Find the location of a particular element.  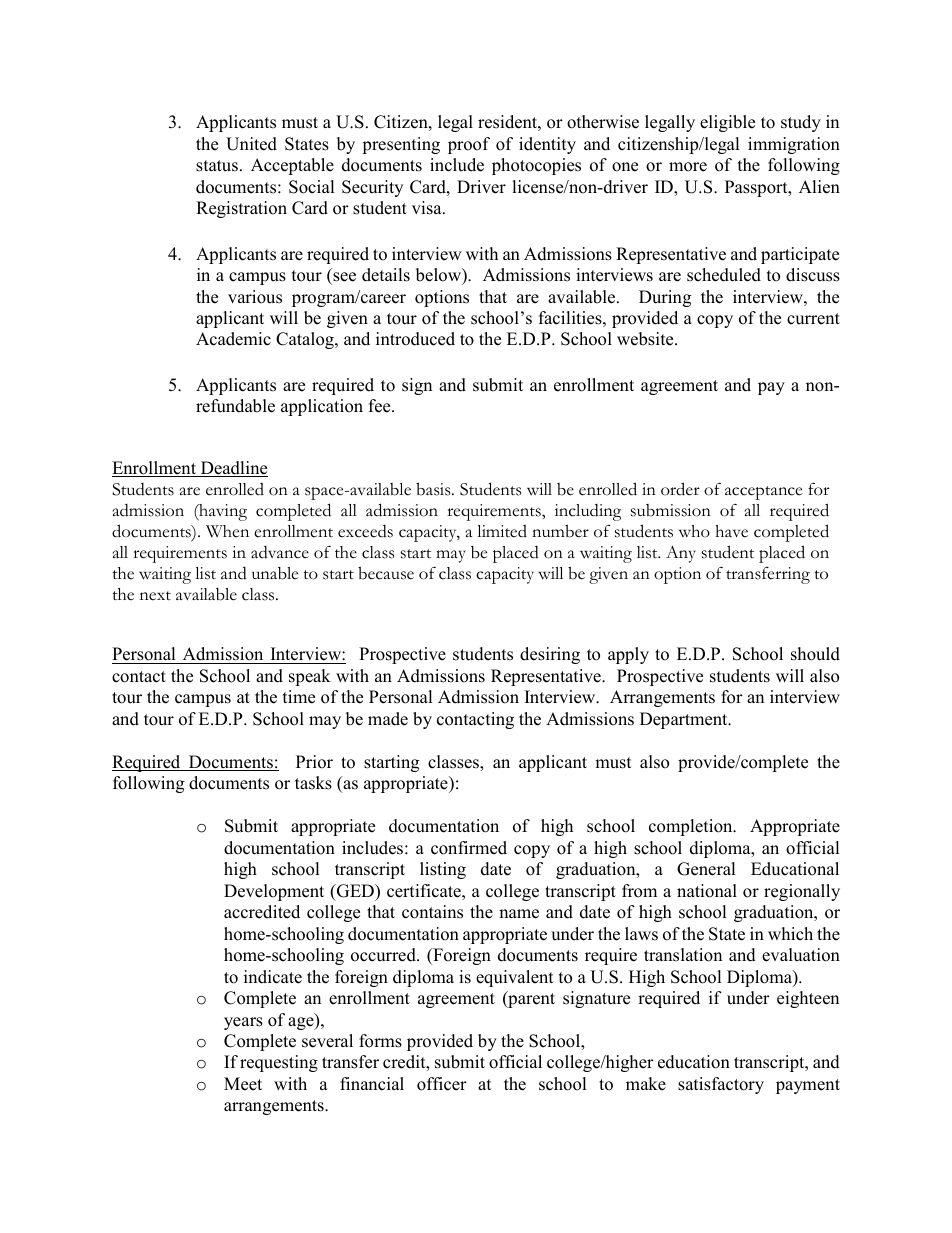

Development is located at coordinates (274, 892).
